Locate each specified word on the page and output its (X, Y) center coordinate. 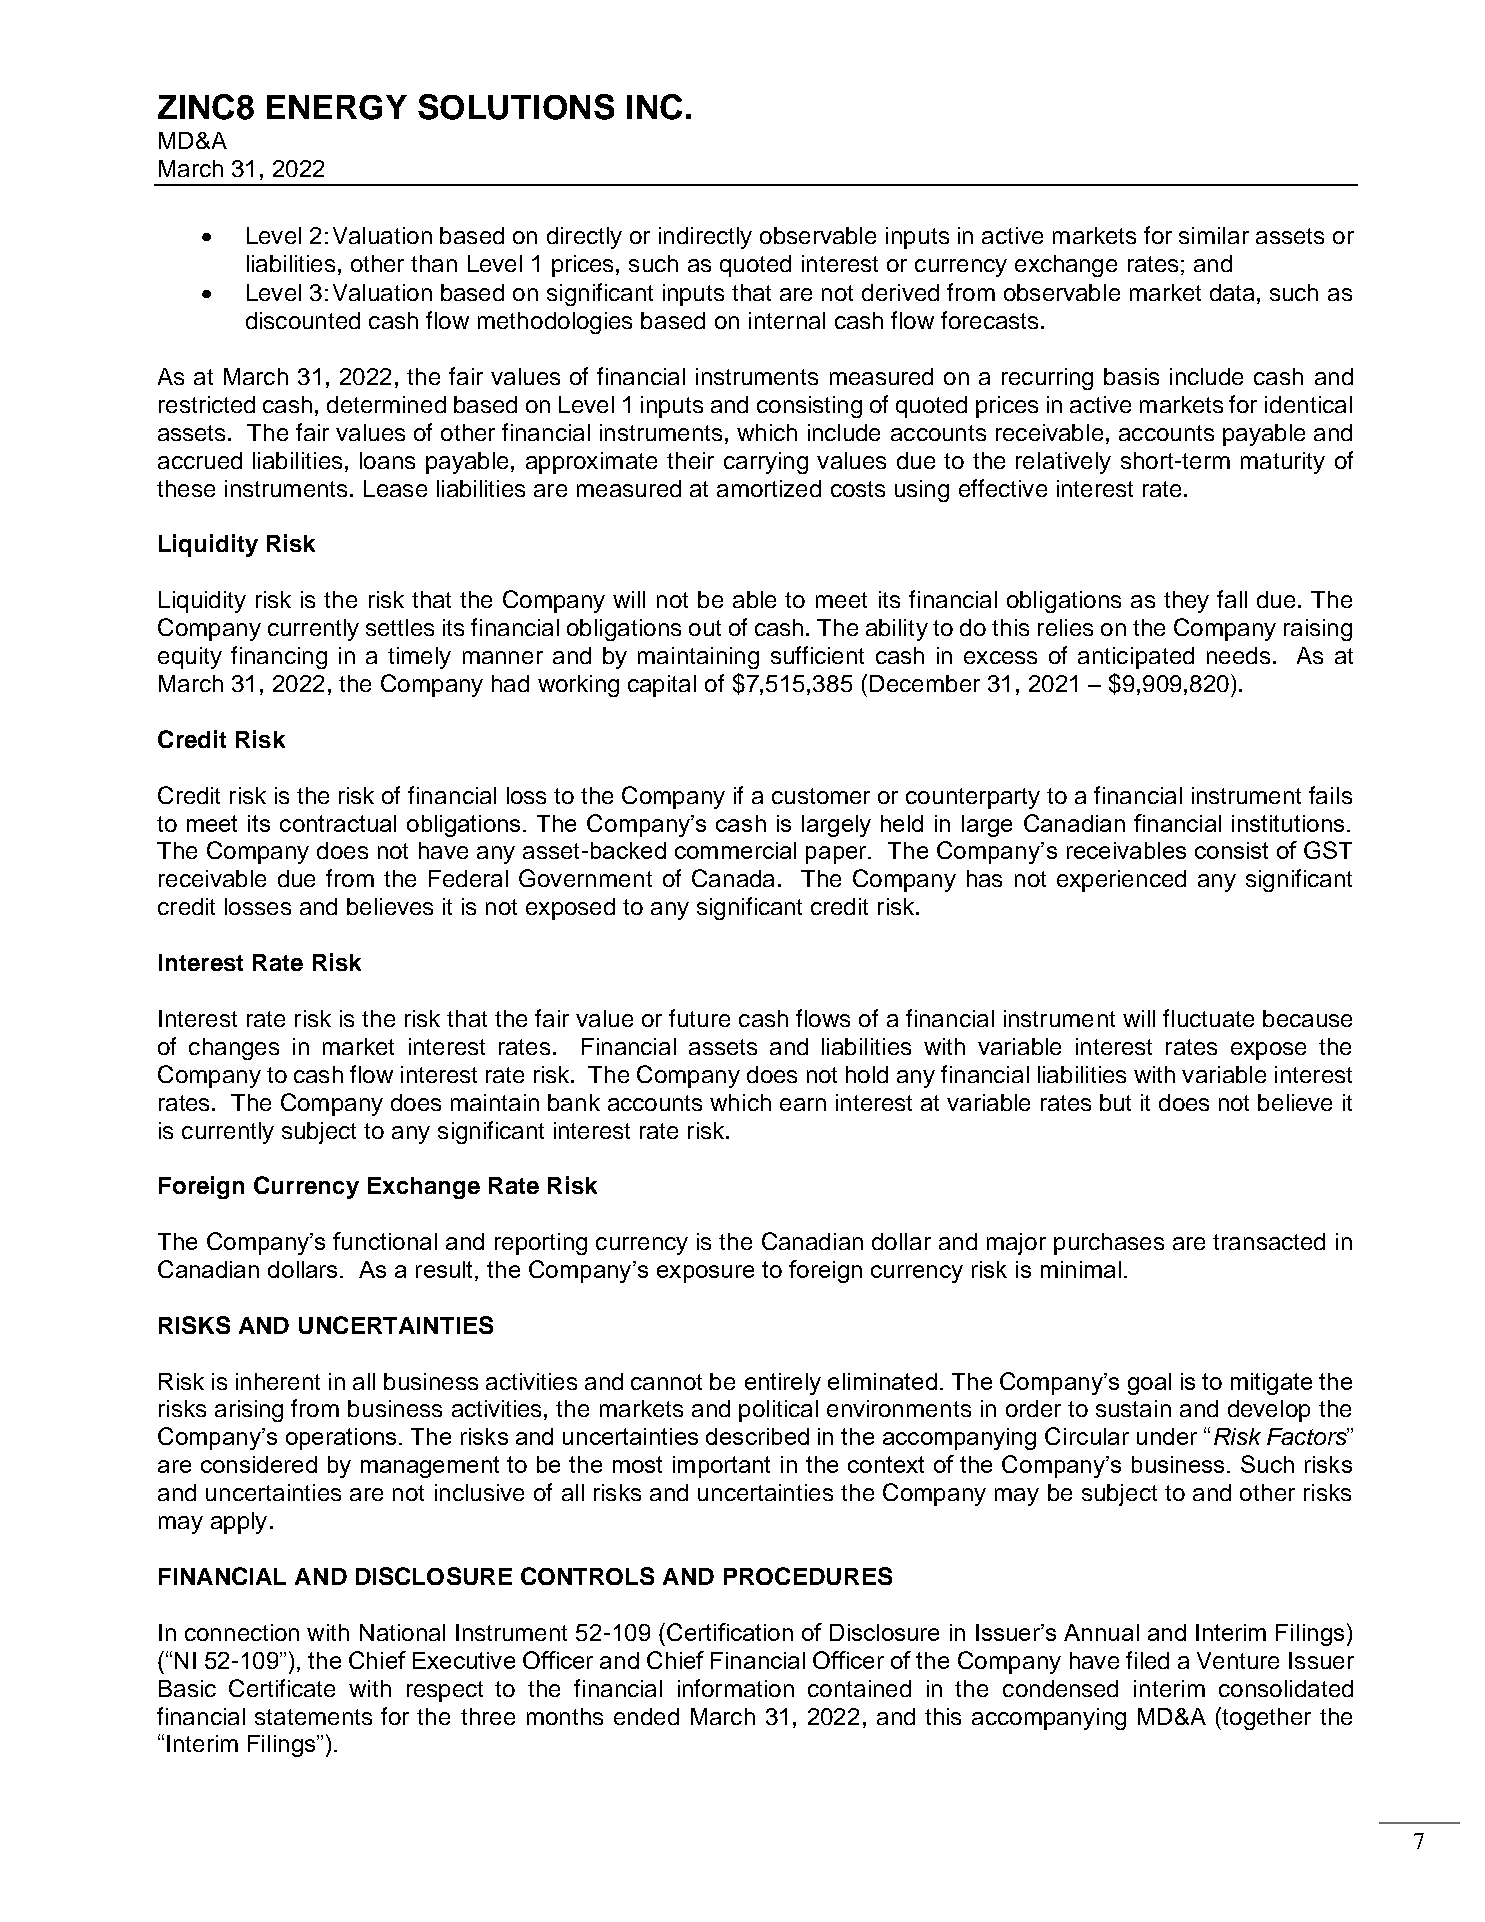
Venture (1238, 1660)
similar (1214, 235)
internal (787, 320)
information (736, 1688)
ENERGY (337, 107)
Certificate (282, 1688)
